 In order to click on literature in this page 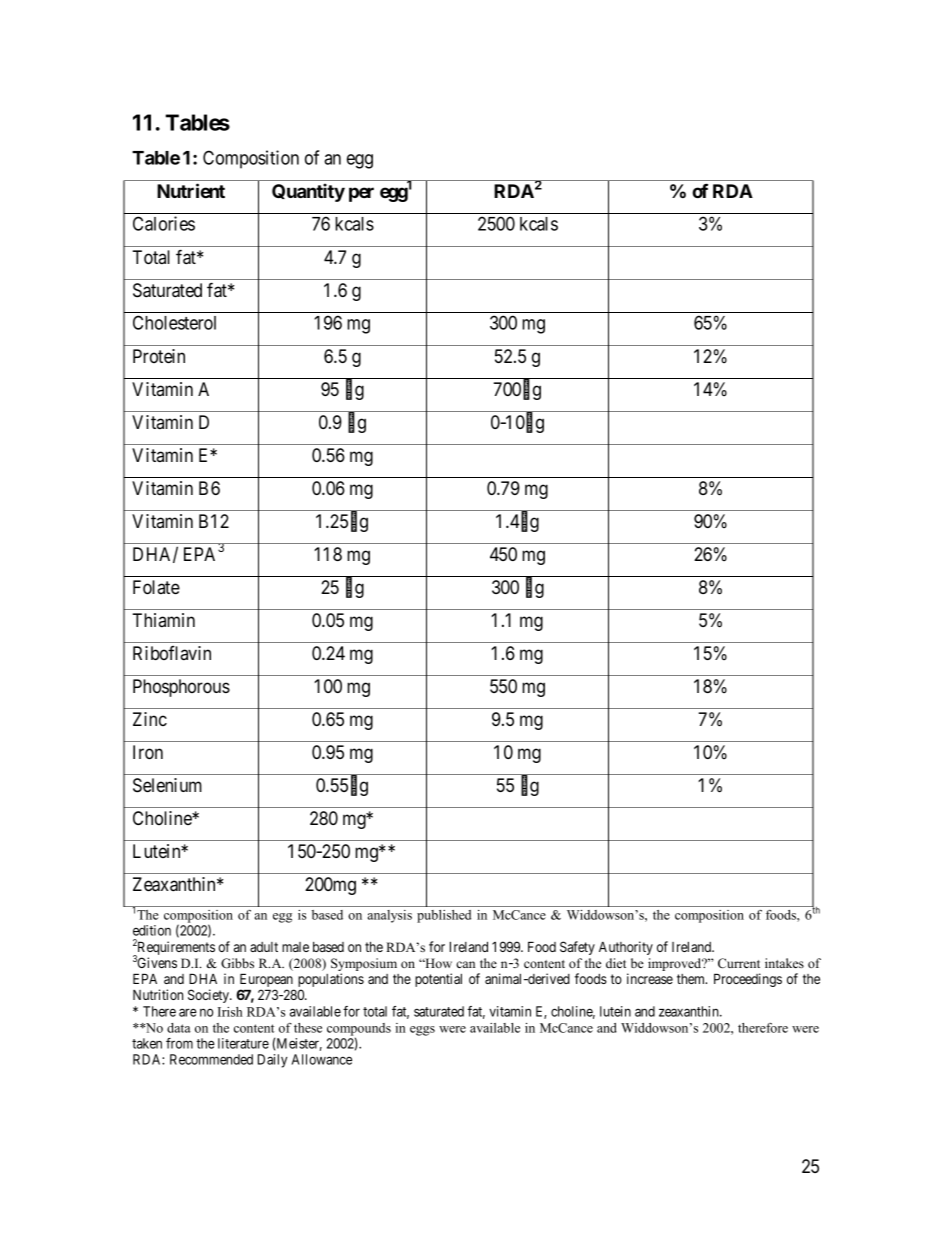, I will do `click(243, 1043)`.
